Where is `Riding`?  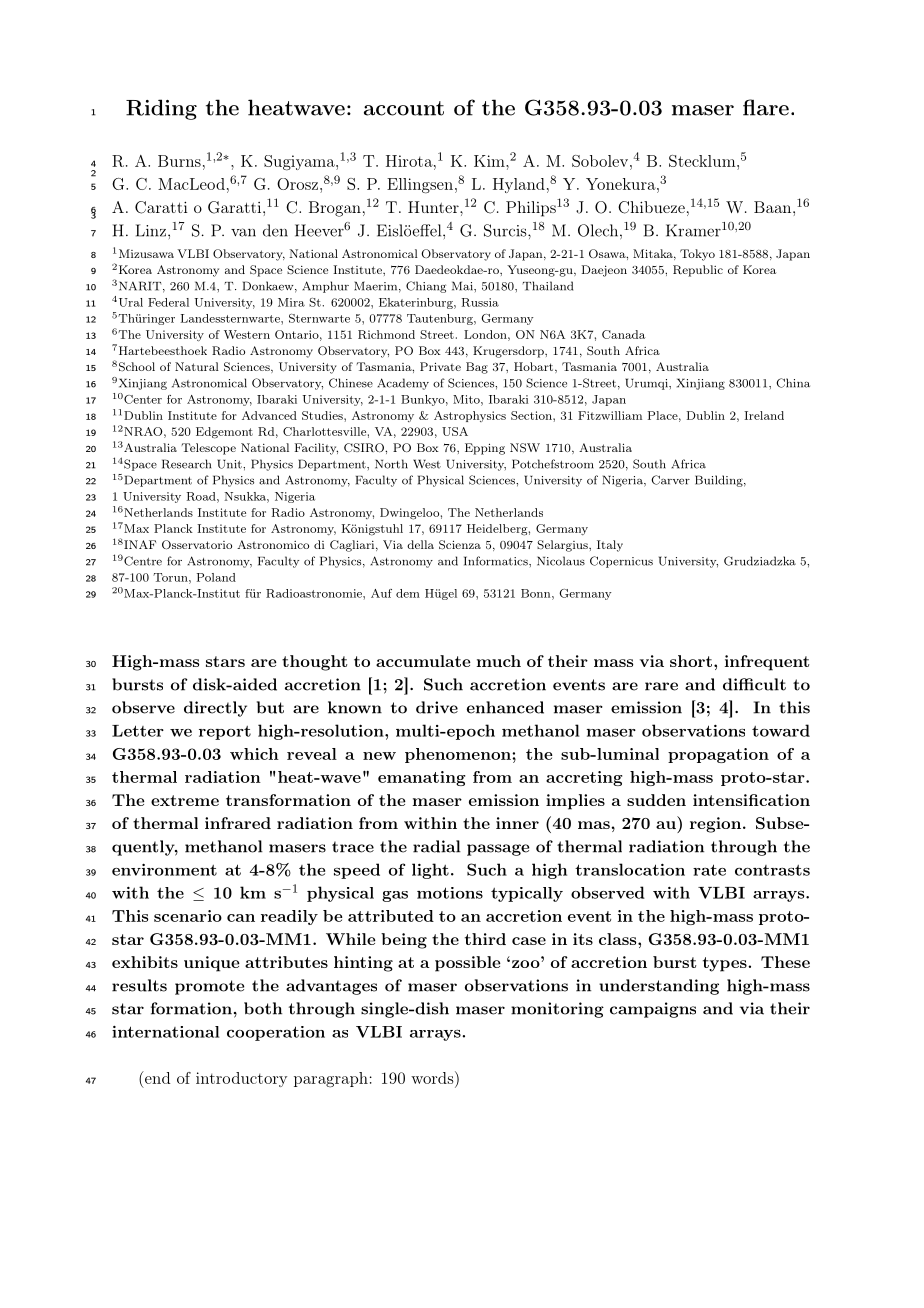
Riding is located at coordinates (161, 109).
